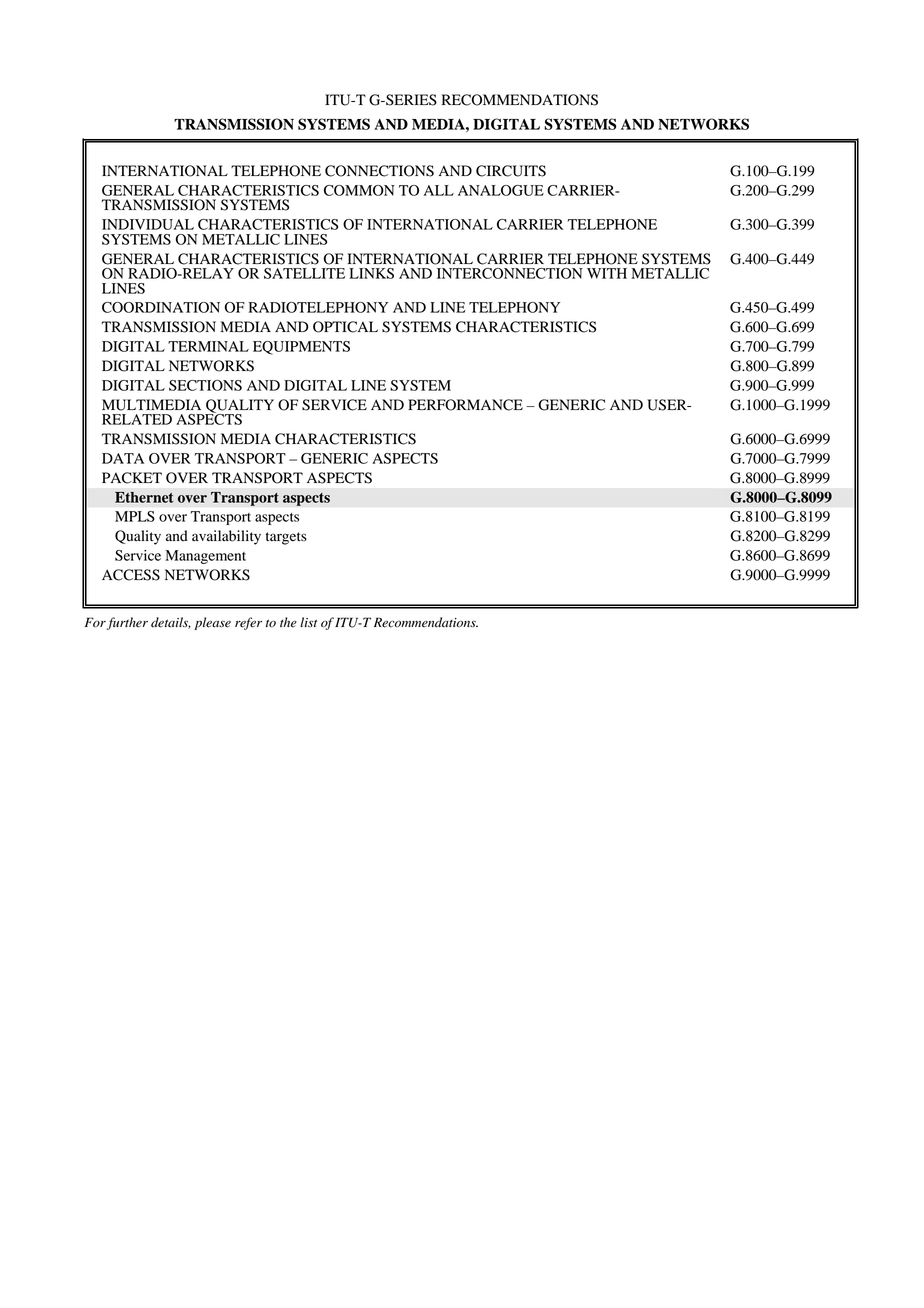 The width and height of the image is (924, 1308). I want to click on CIRCUITS, so click(511, 171).
